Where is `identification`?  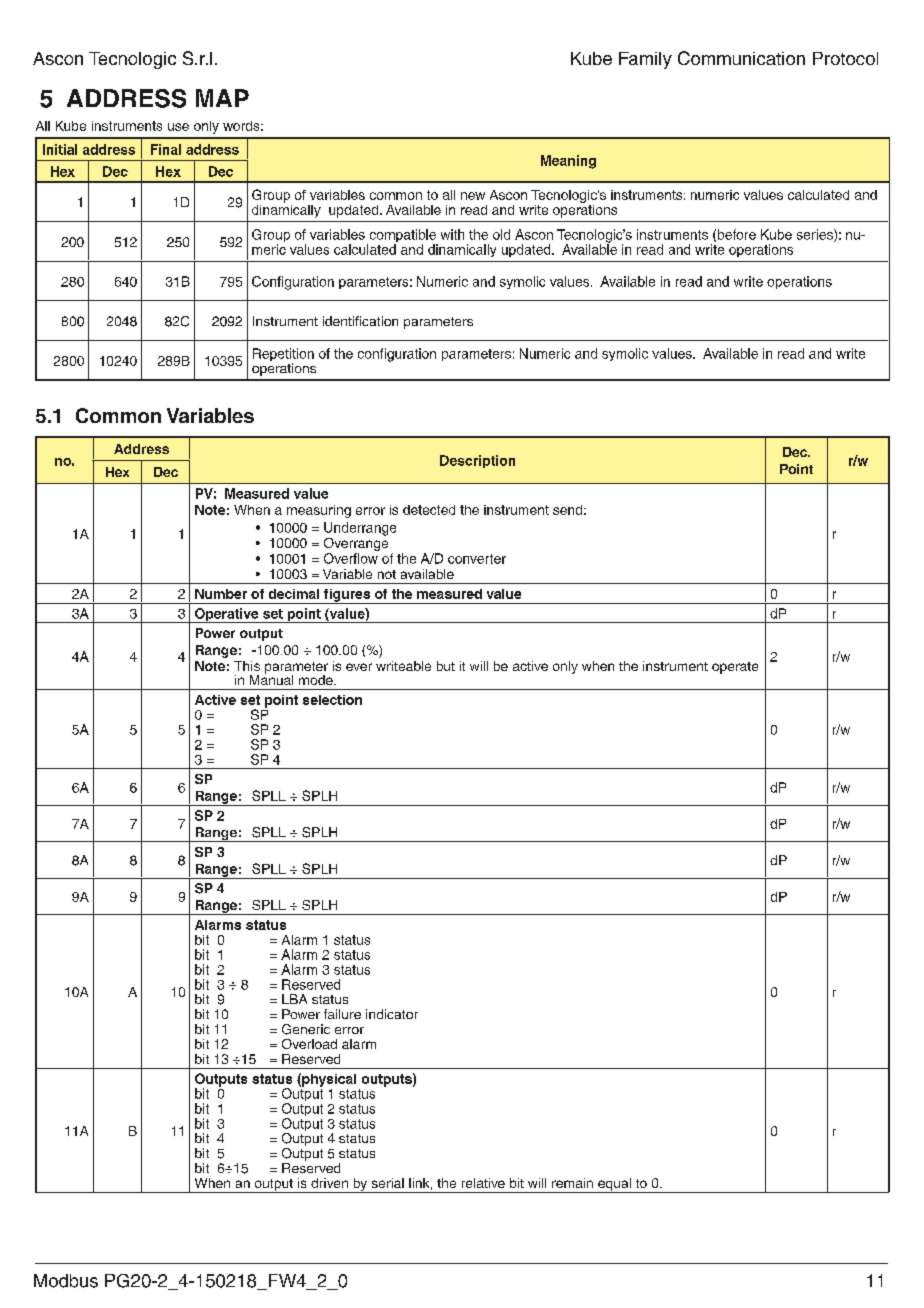 identification is located at coordinates (360, 321).
